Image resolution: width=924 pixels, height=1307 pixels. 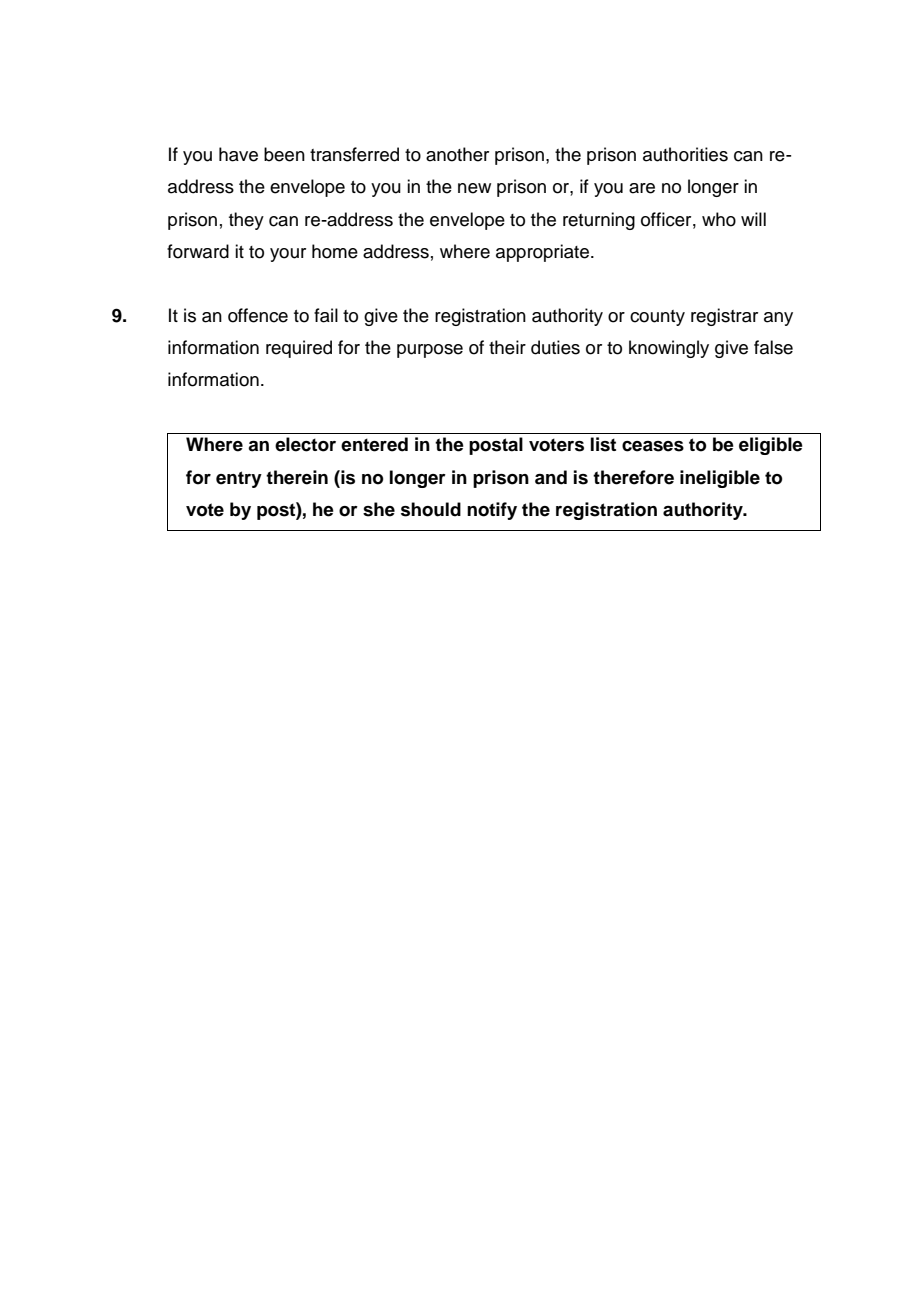 I want to click on knowingly, so click(x=669, y=349).
